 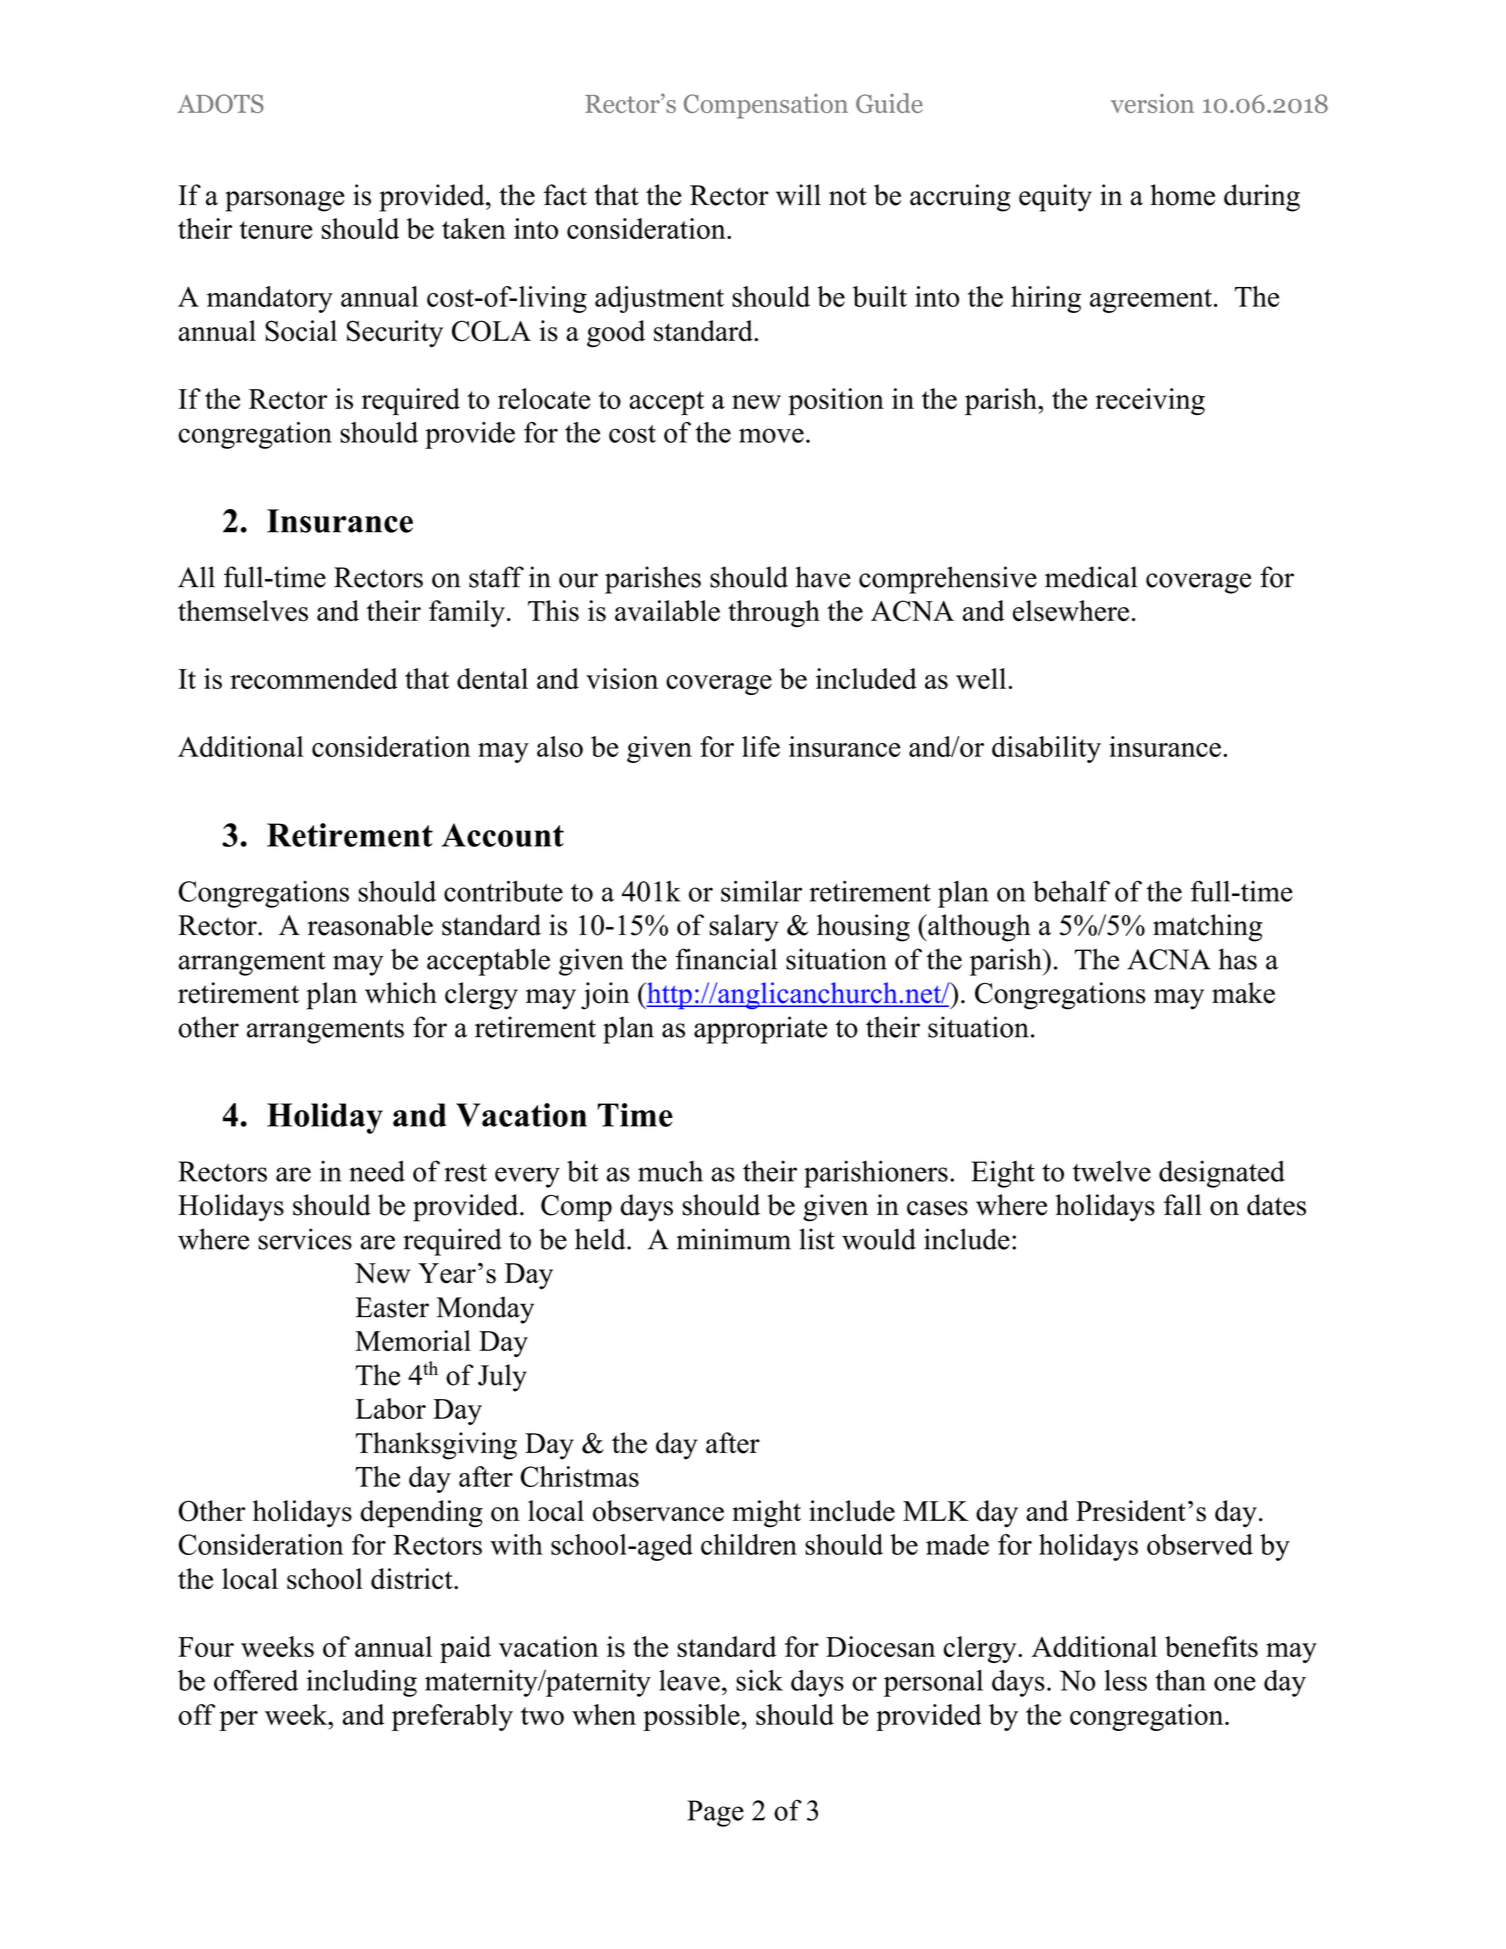 I want to click on financial, so click(x=726, y=959).
